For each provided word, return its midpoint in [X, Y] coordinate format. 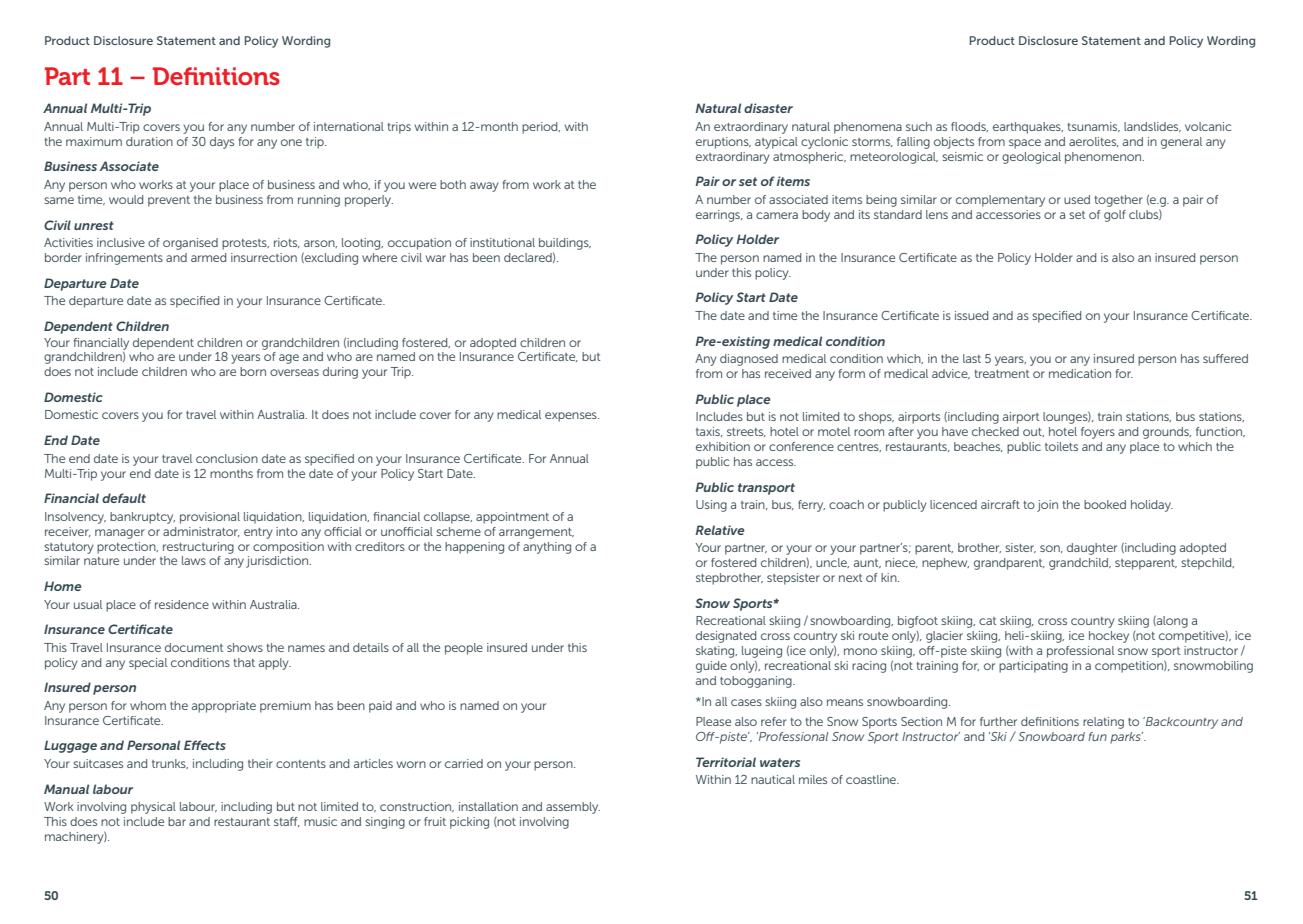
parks [1126, 738]
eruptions [723, 143]
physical [153, 808]
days [222, 143]
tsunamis [1093, 127]
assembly [573, 808]
